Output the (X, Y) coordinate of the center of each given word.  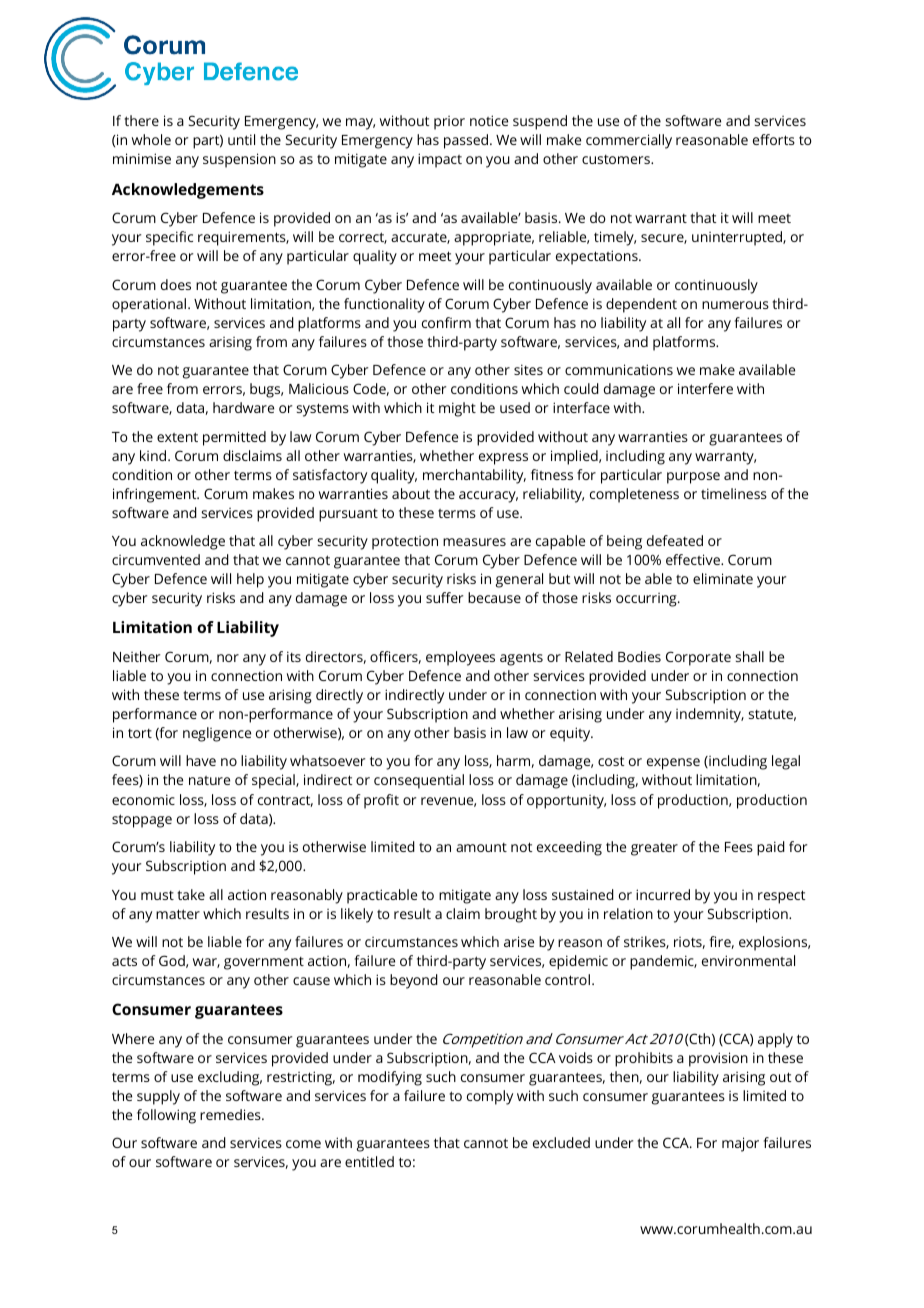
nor (228, 658)
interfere (705, 388)
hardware (243, 407)
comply (490, 1097)
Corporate (698, 658)
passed (467, 141)
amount (481, 847)
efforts (774, 139)
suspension (239, 160)
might (457, 409)
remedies (231, 1114)
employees (460, 658)
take (191, 894)
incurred (663, 894)
